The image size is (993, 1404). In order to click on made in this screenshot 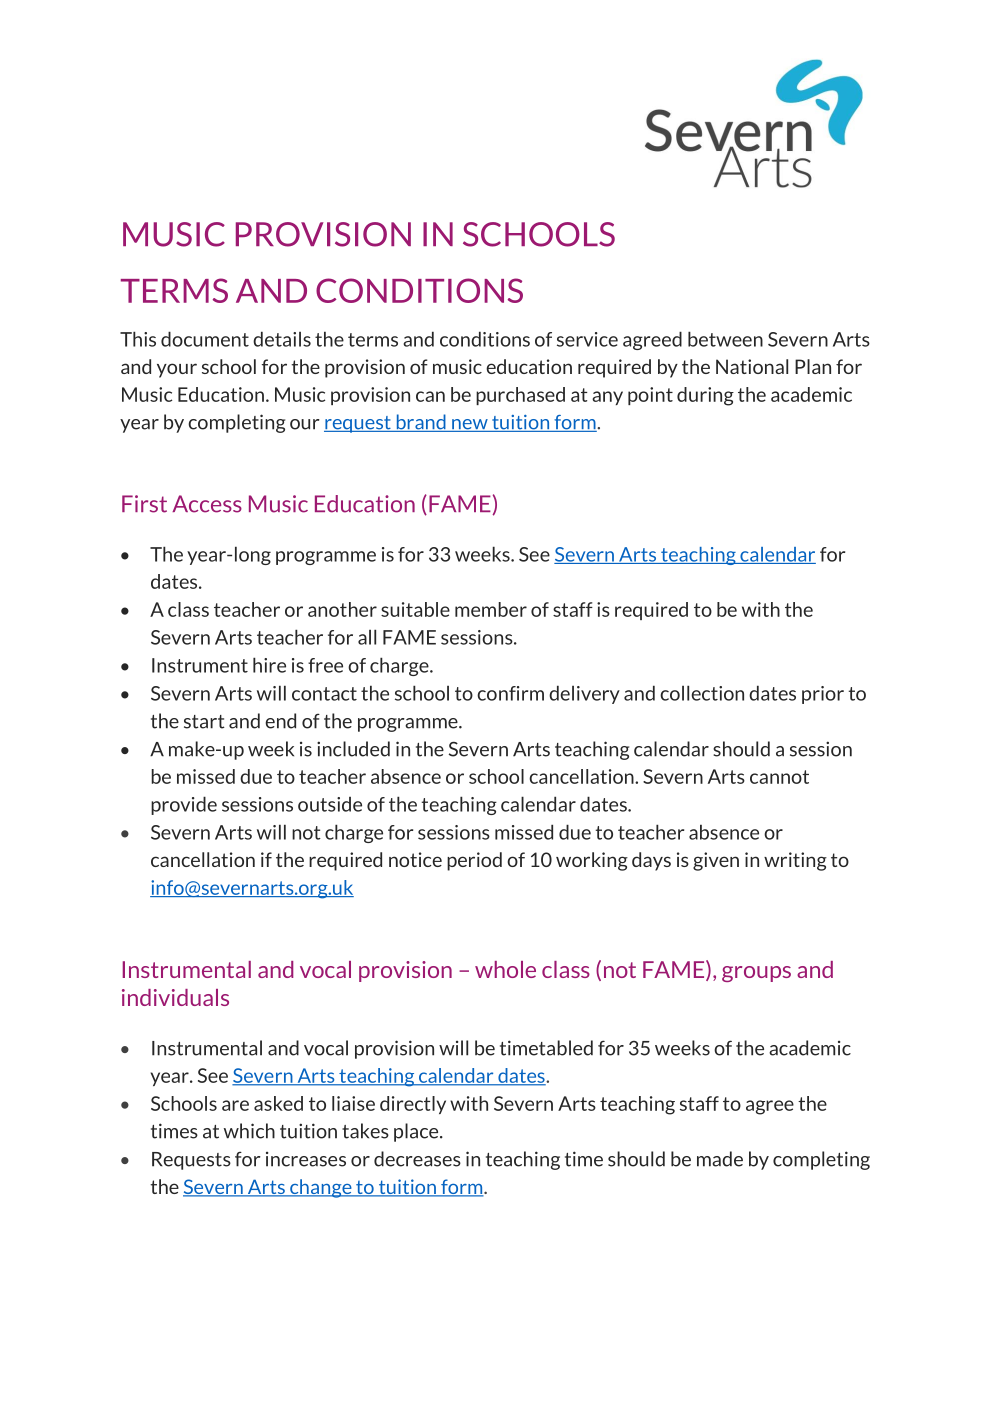, I will do `click(720, 1159)`.
